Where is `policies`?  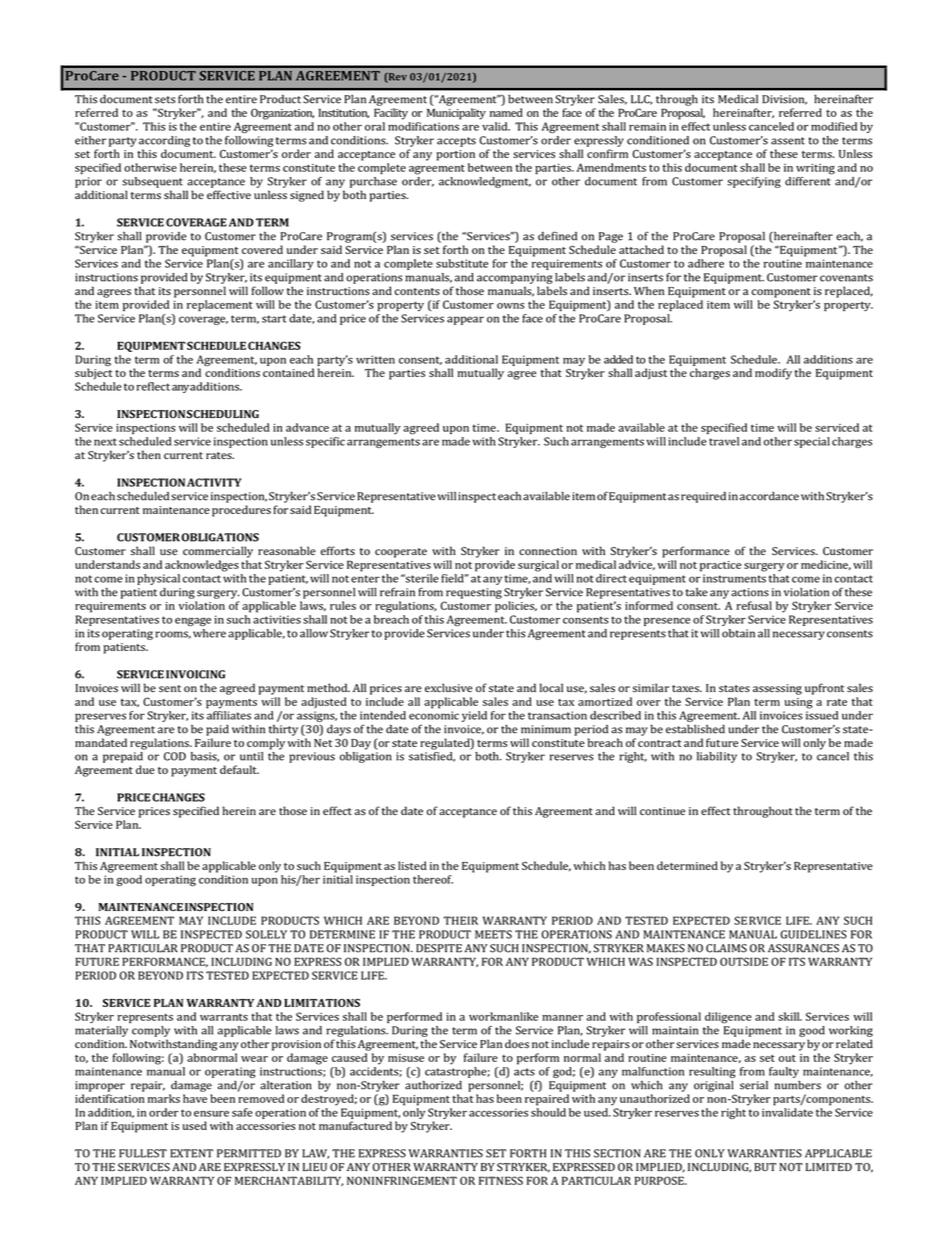 policies is located at coordinates (516, 607).
